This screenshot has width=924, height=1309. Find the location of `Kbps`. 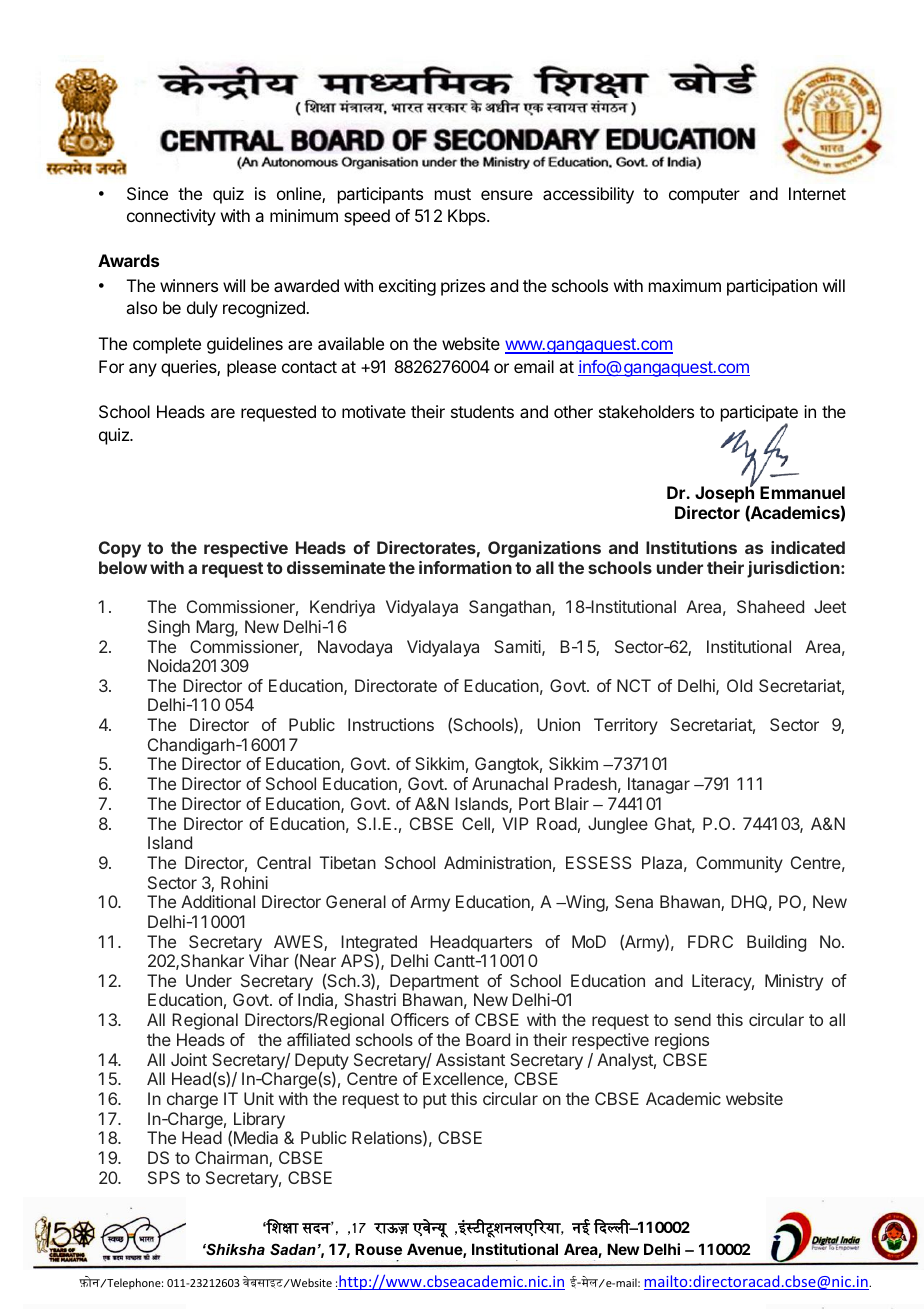

Kbps is located at coordinates (468, 217).
